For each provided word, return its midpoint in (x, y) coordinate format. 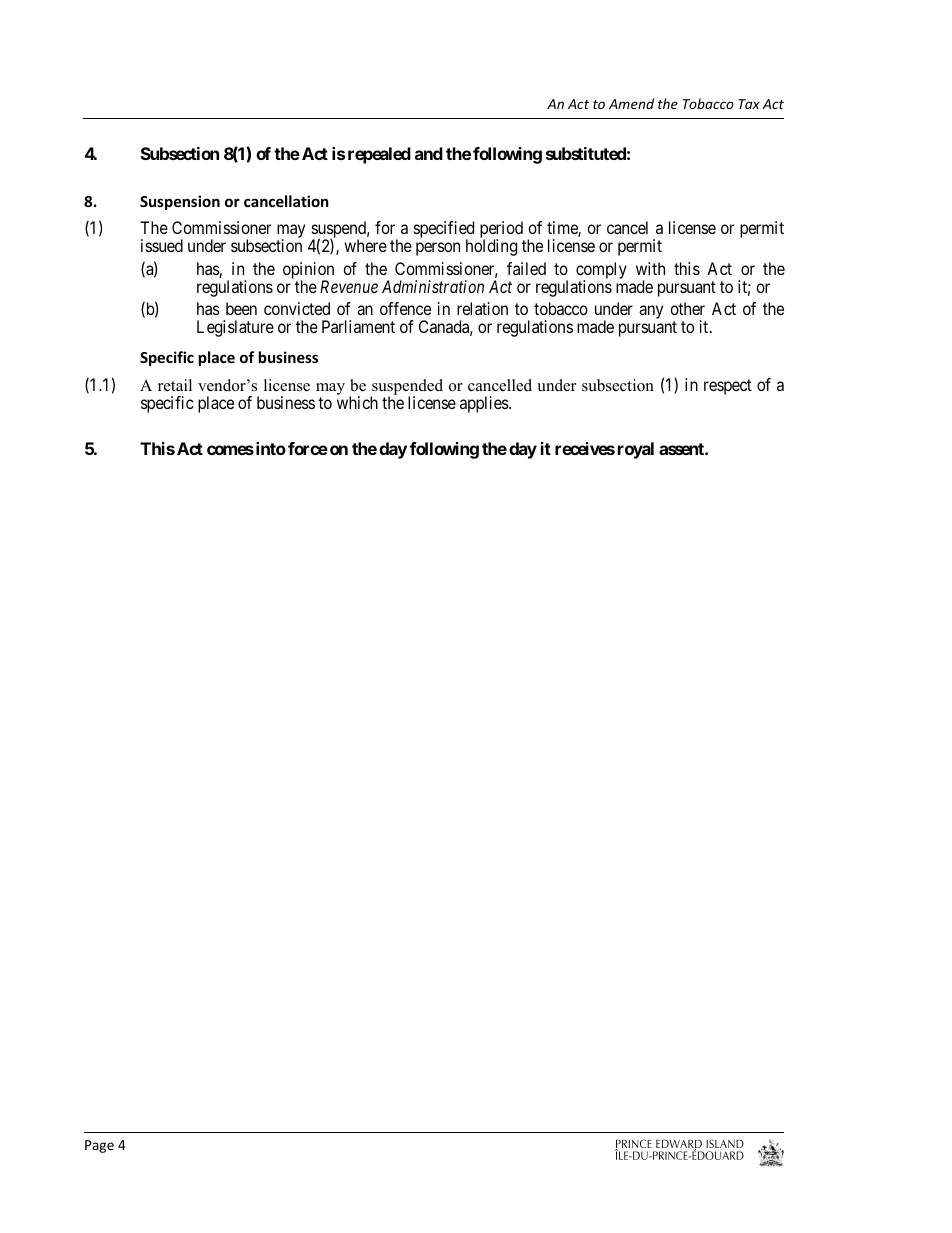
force (308, 448)
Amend (631, 103)
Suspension (180, 202)
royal (636, 450)
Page (99, 1146)
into (269, 448)
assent (682, 449)
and (429, 153)
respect (728, 387)
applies (485, 404)
